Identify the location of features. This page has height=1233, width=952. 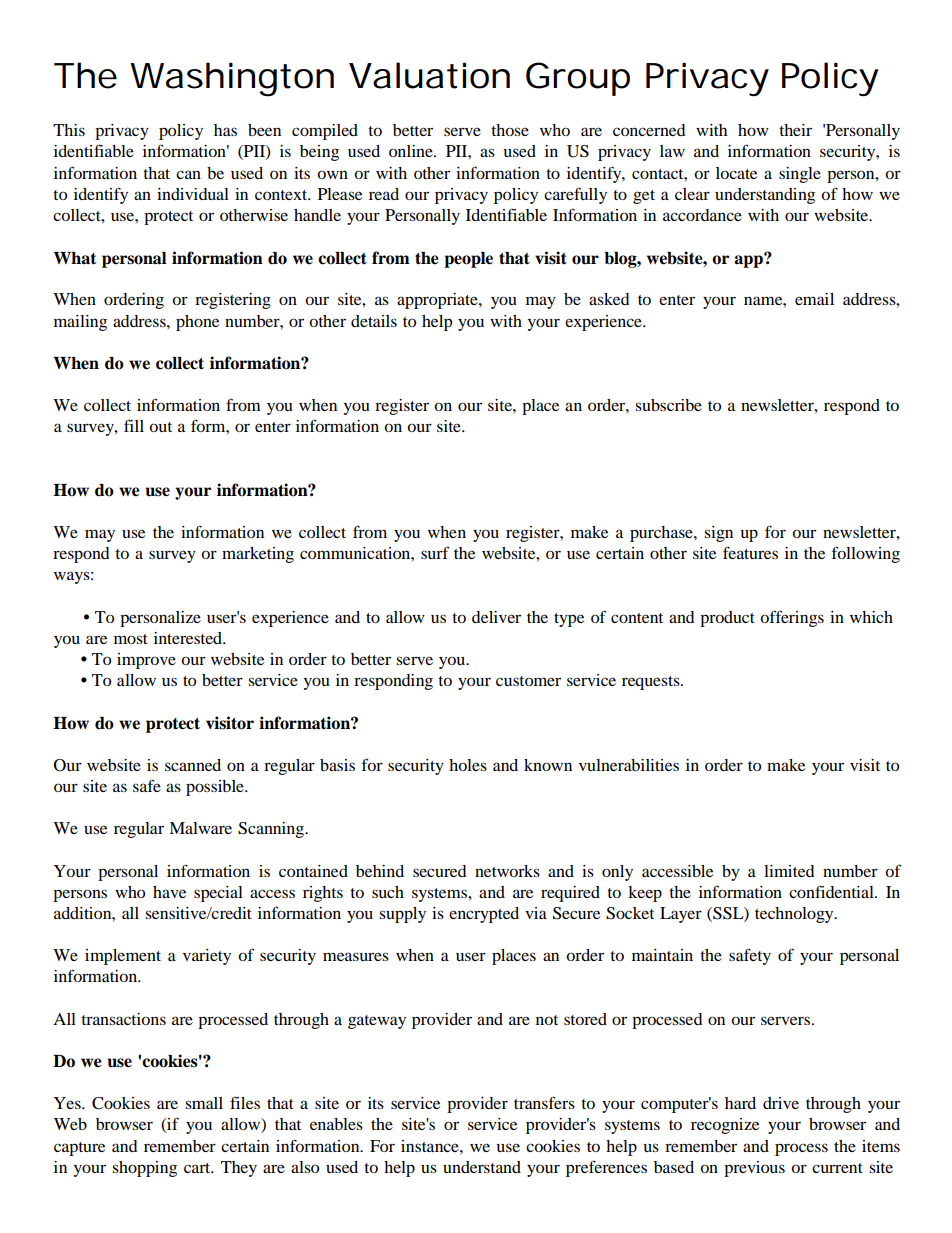
(750, 552).
